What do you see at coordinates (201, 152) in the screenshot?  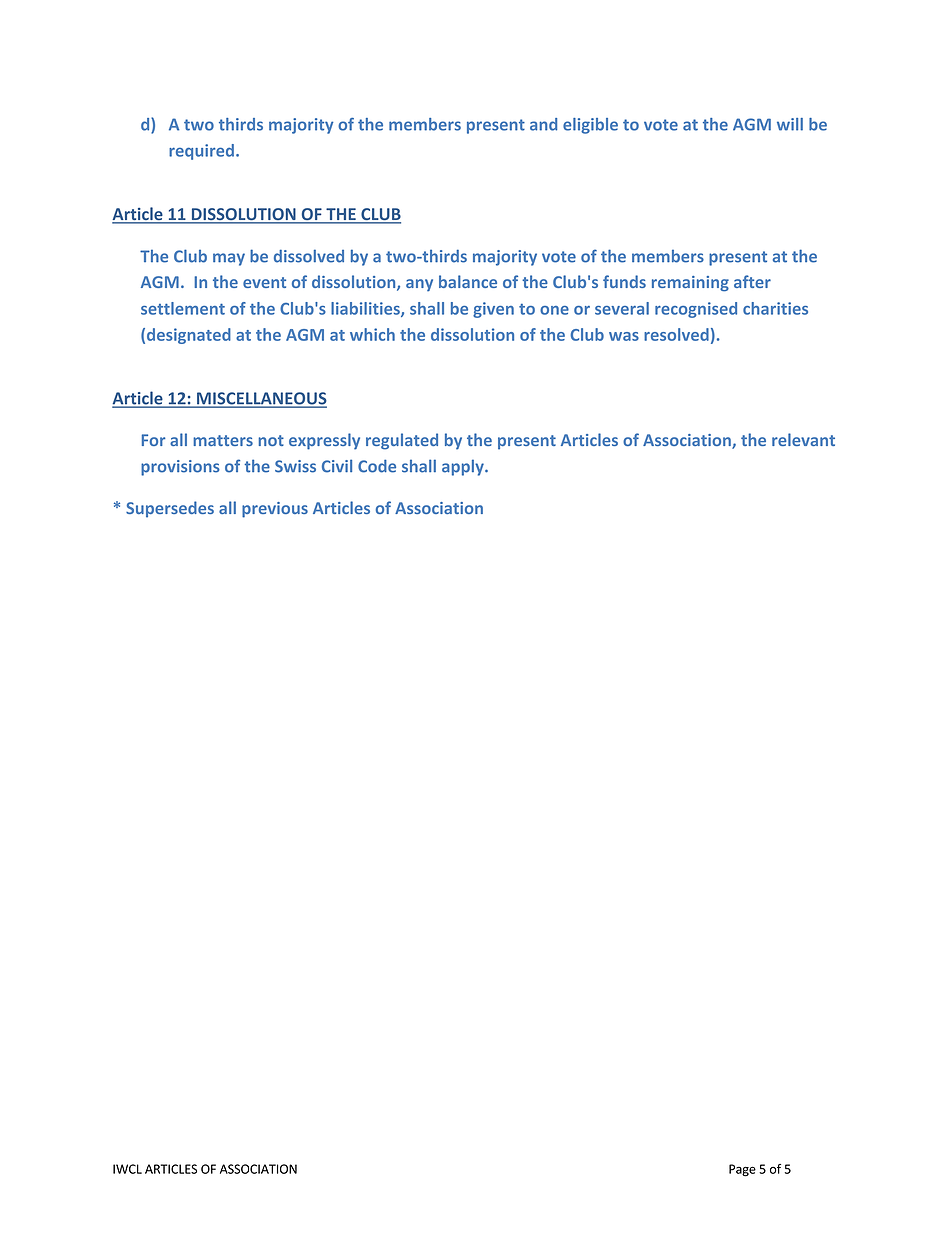 I see `required` at bounding box center [201, 152].
